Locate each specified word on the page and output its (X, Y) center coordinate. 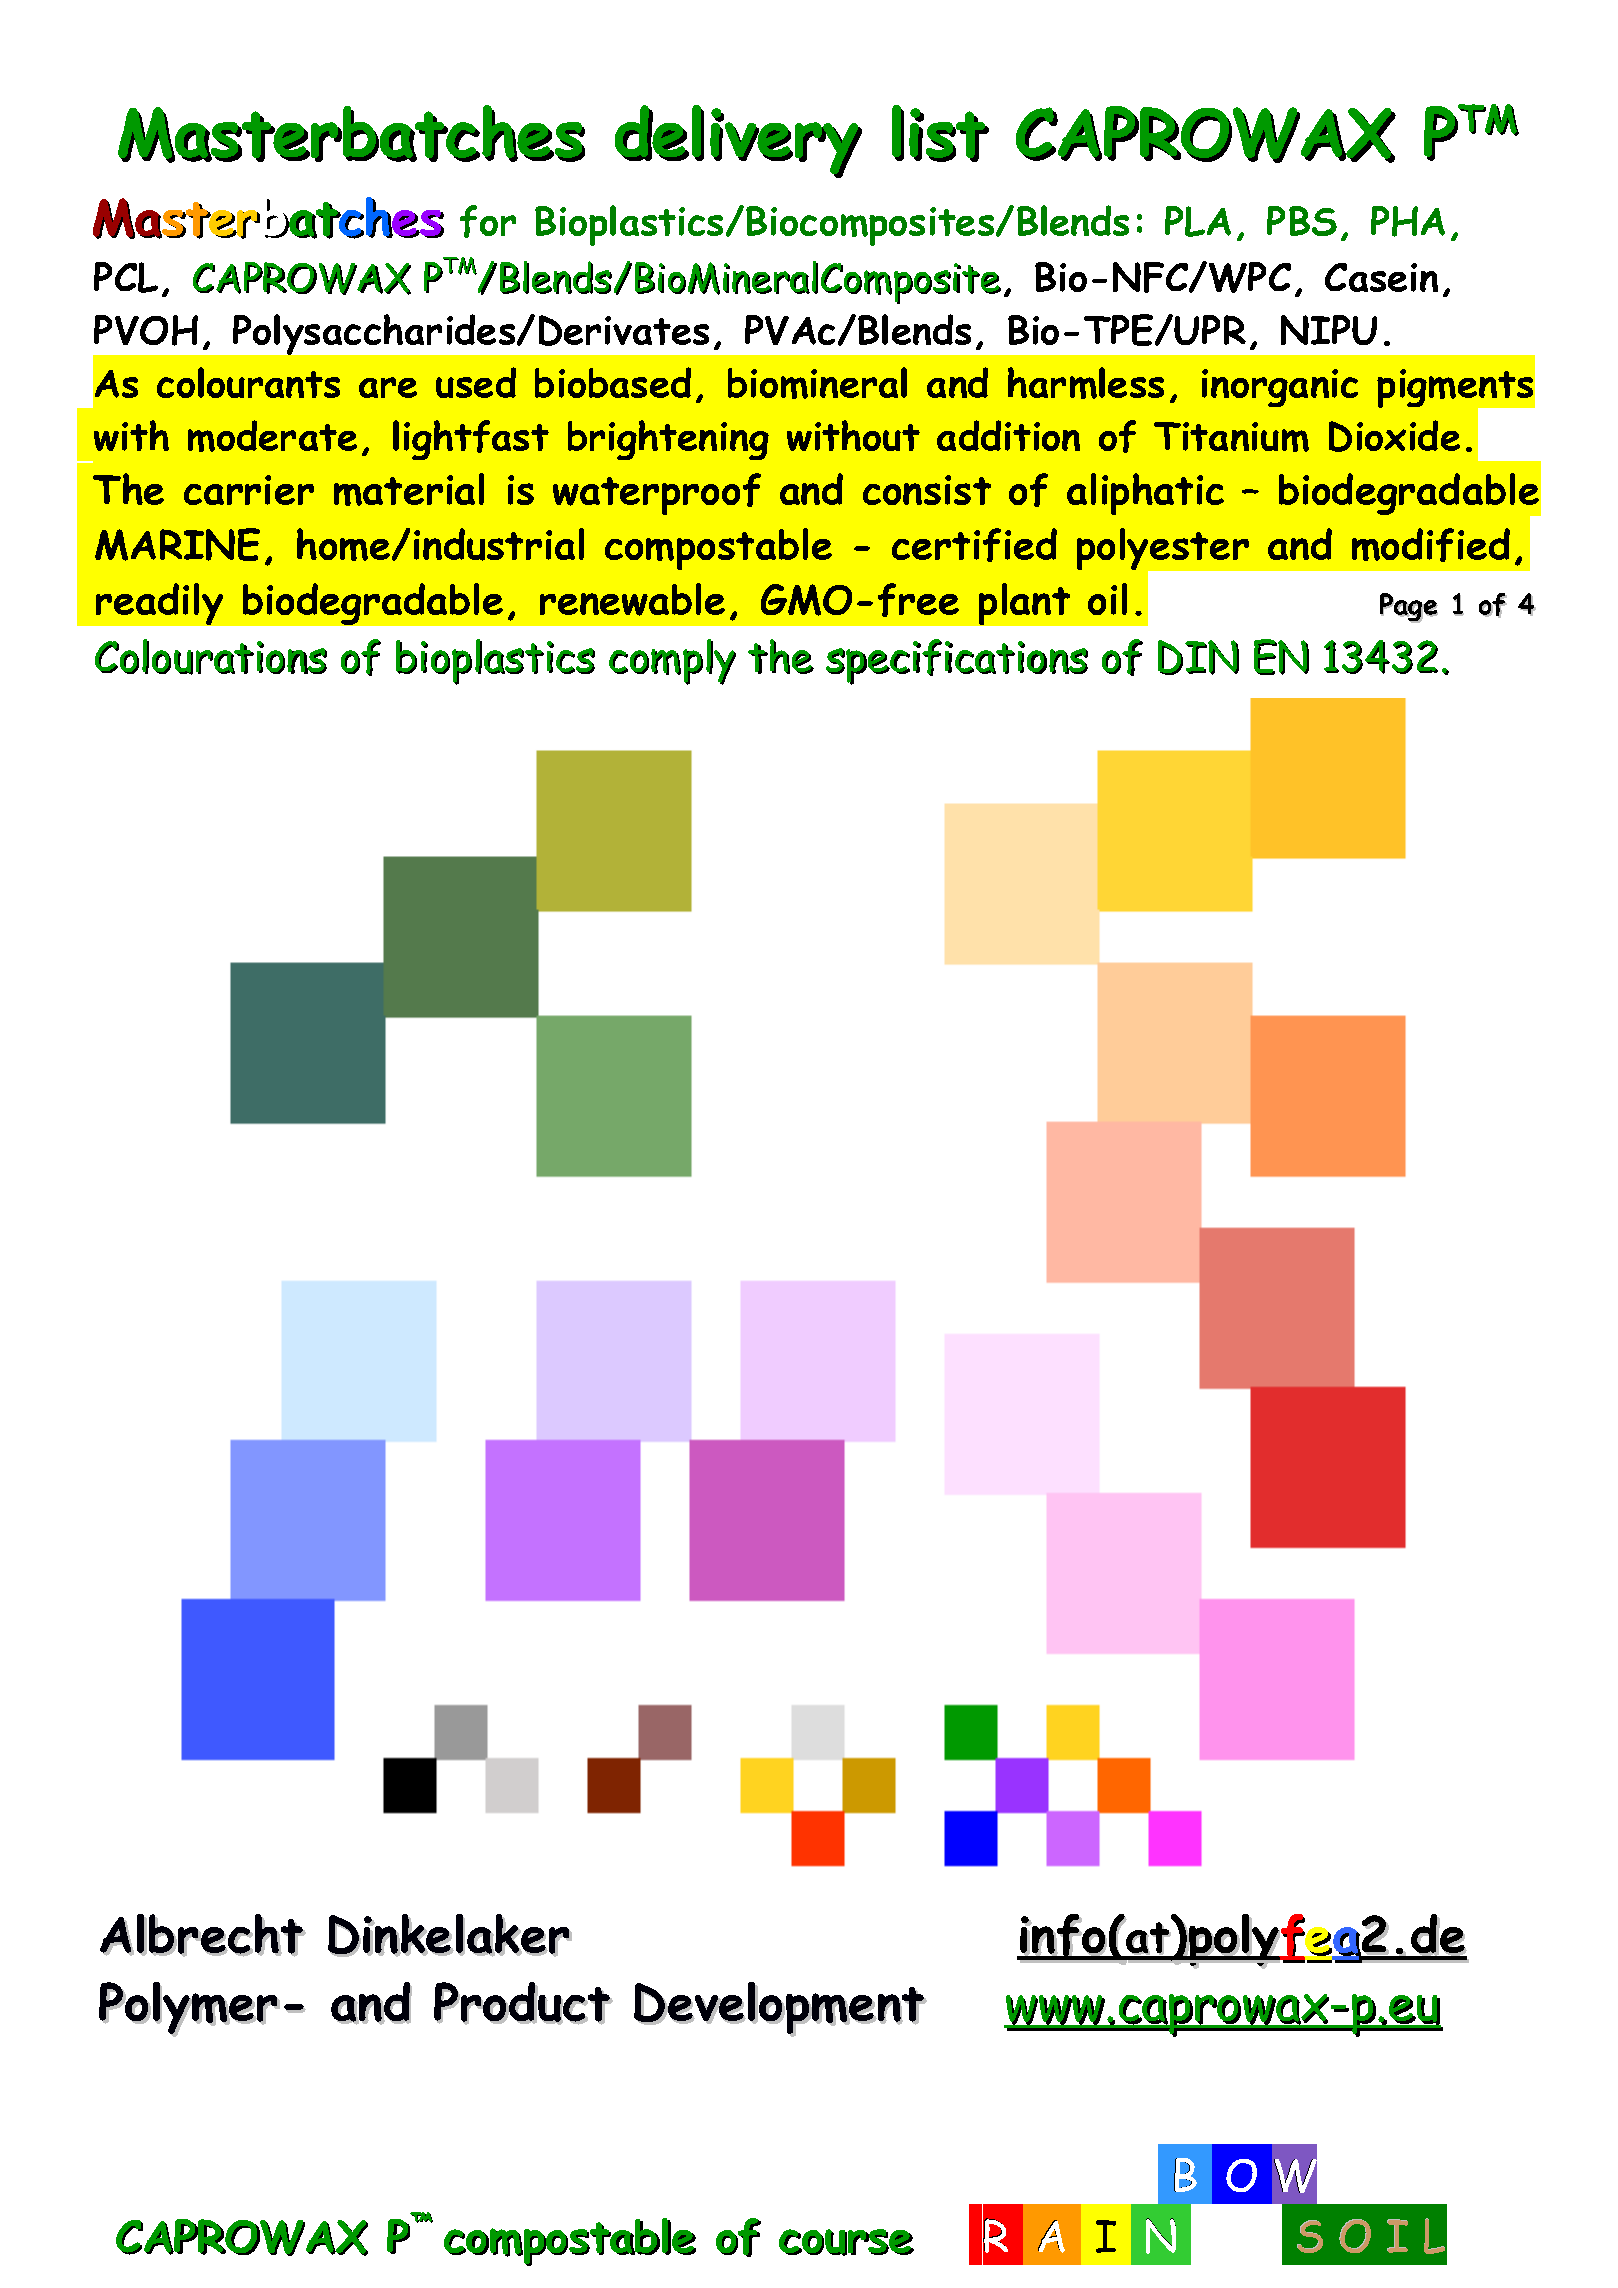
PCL (126, 277)
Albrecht (203, 1935)
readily (159, 604)
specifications (957, 662)
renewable (632, 599)
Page (1409, 608)
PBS (1302, 221)
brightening (668, 440)
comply (672, 662)
